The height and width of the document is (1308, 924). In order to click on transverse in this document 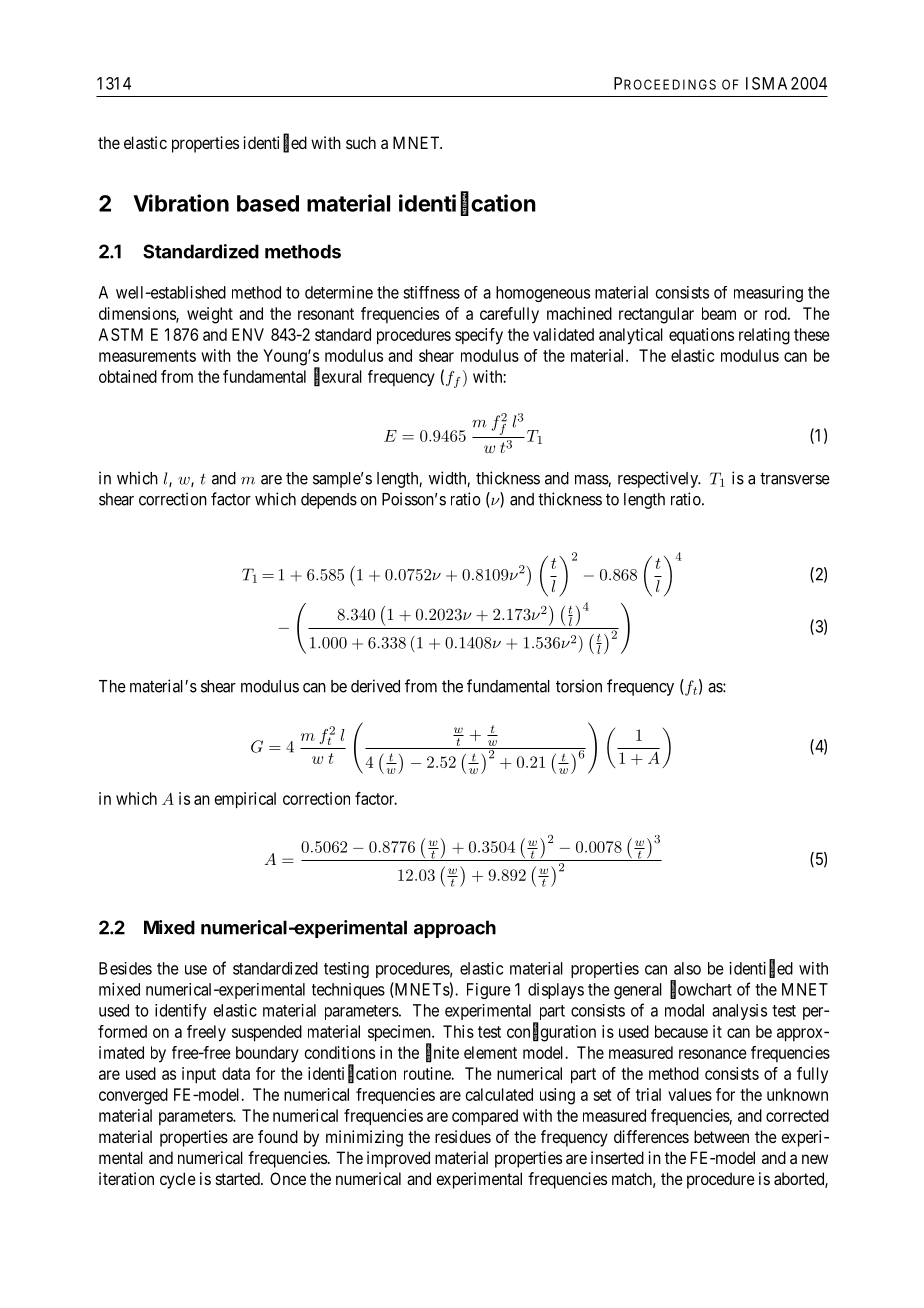, I will do `click(795, 478)`.
